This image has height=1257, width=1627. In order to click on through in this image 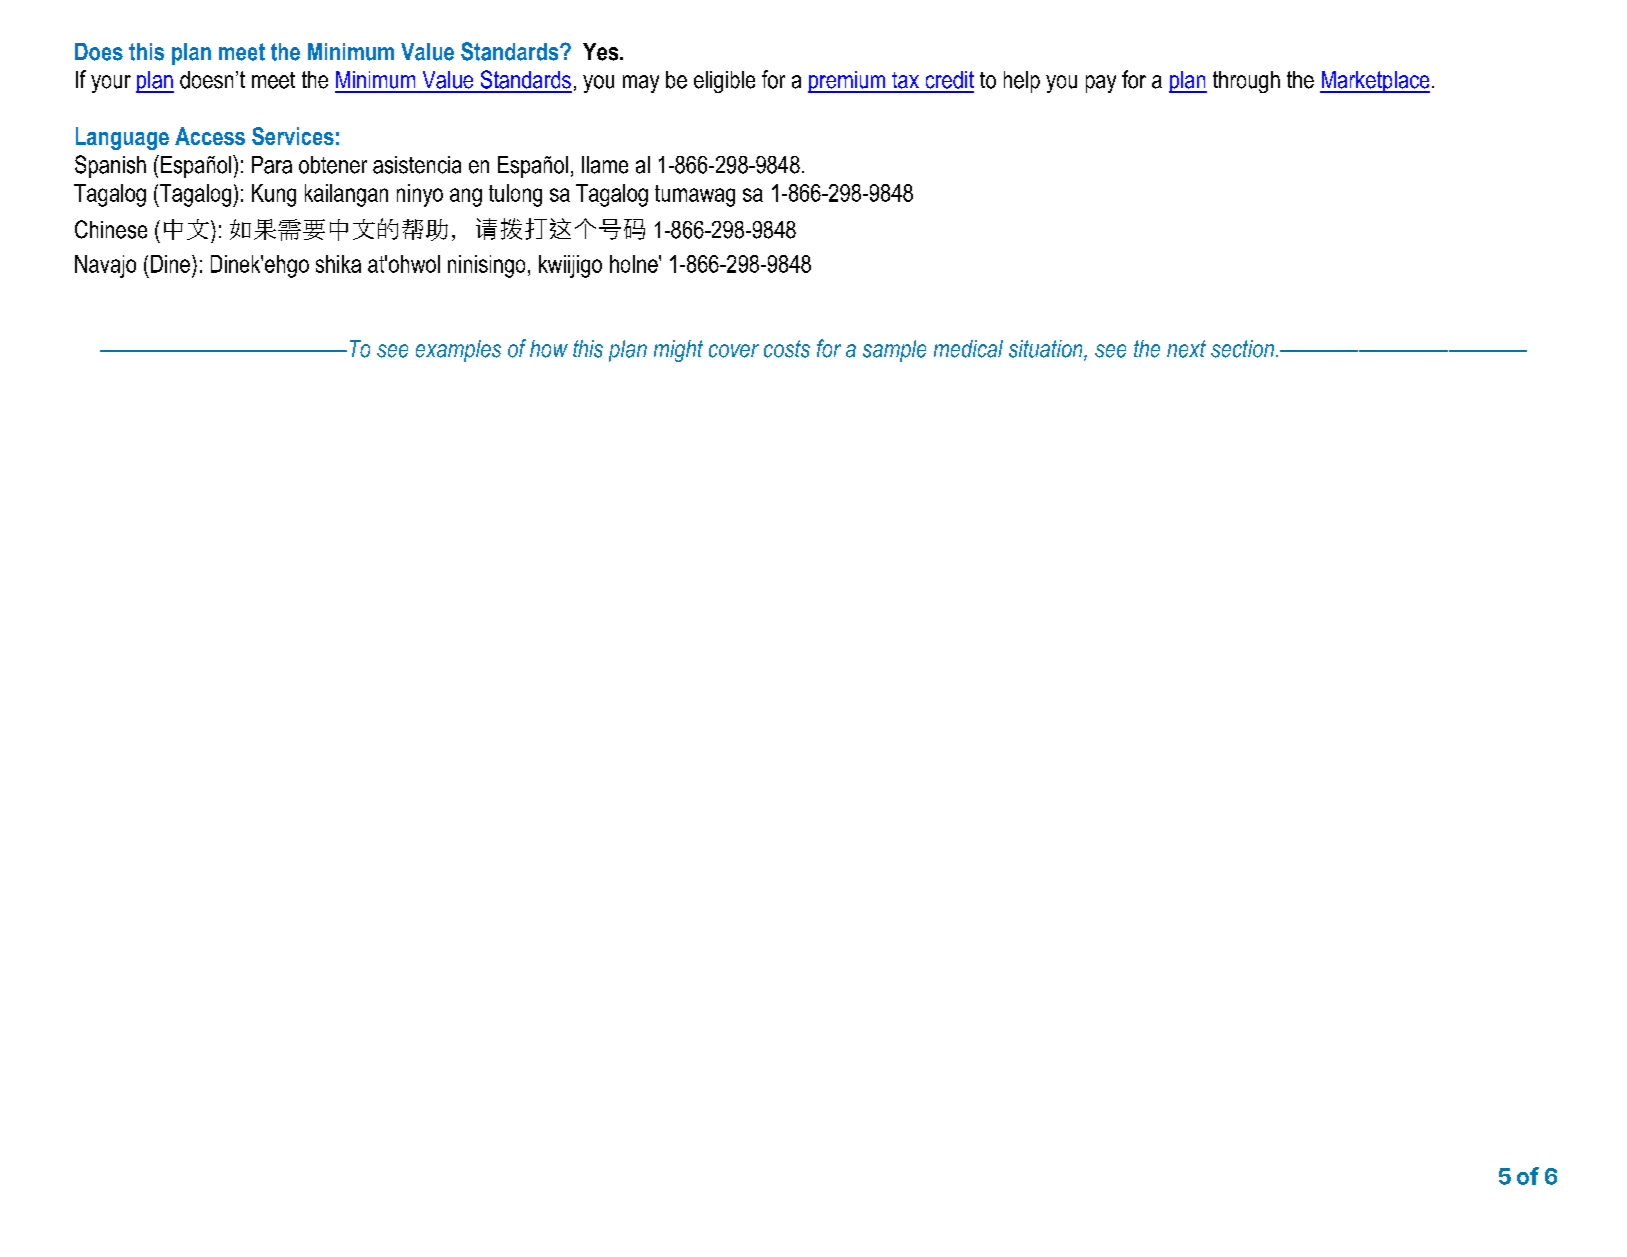, I will do `click(1246, 82)`.
